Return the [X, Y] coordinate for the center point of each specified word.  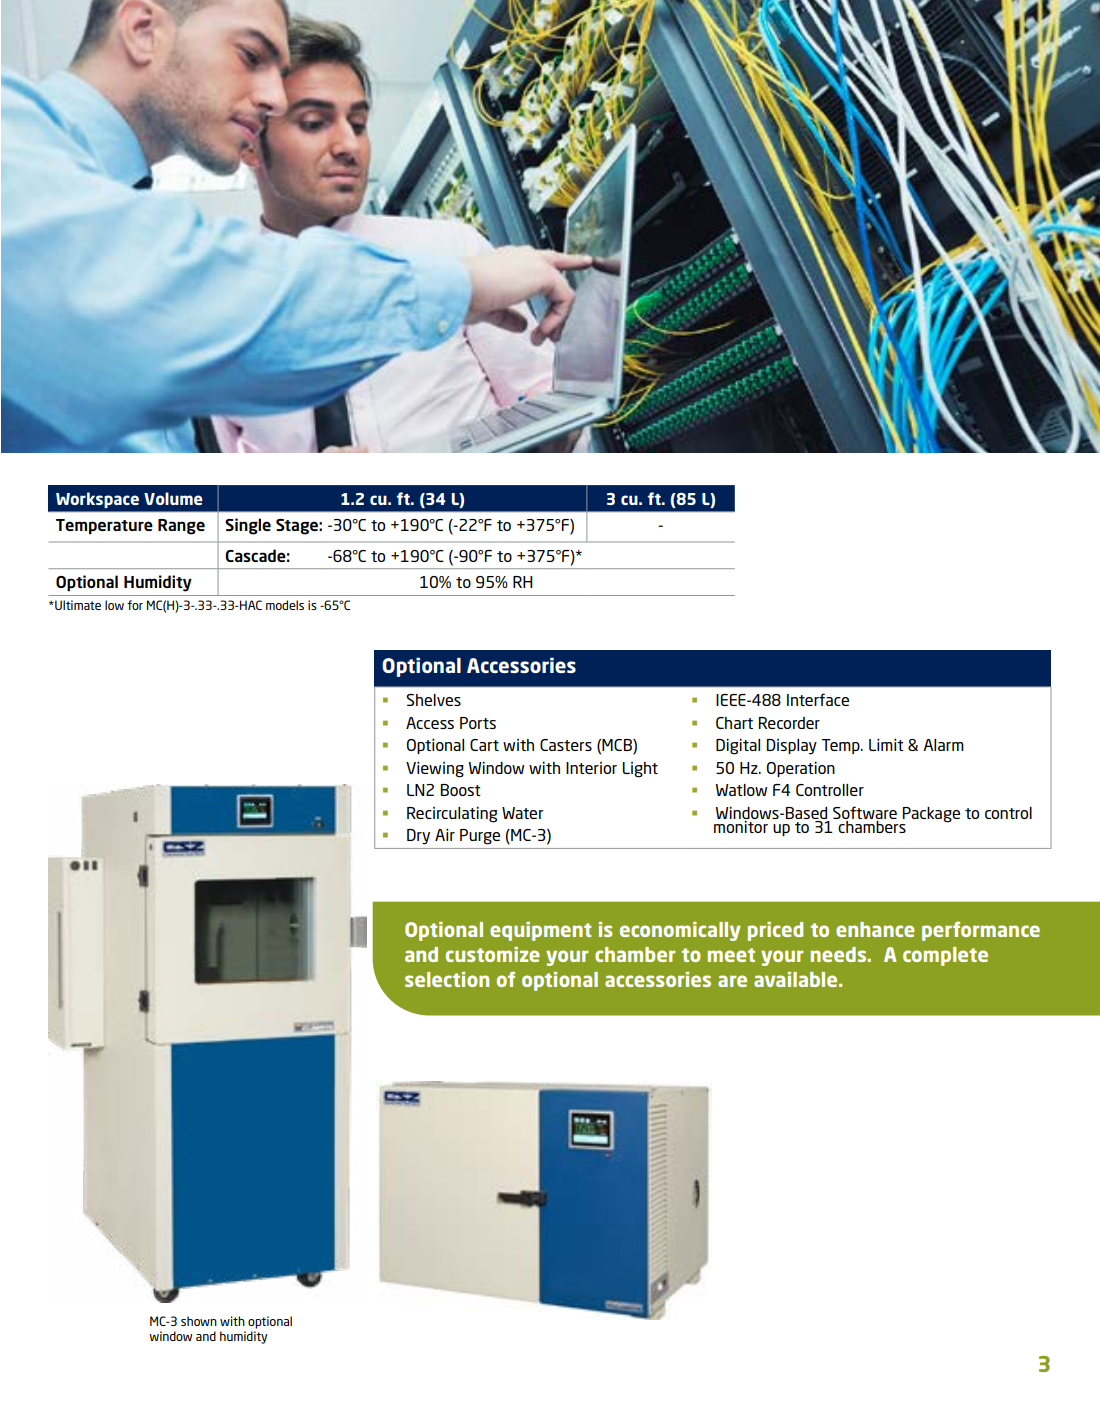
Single [248, 526]
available [797, 979]
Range [181, 527]
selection [447, 979]
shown [199, 1321]
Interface [818, 699]
